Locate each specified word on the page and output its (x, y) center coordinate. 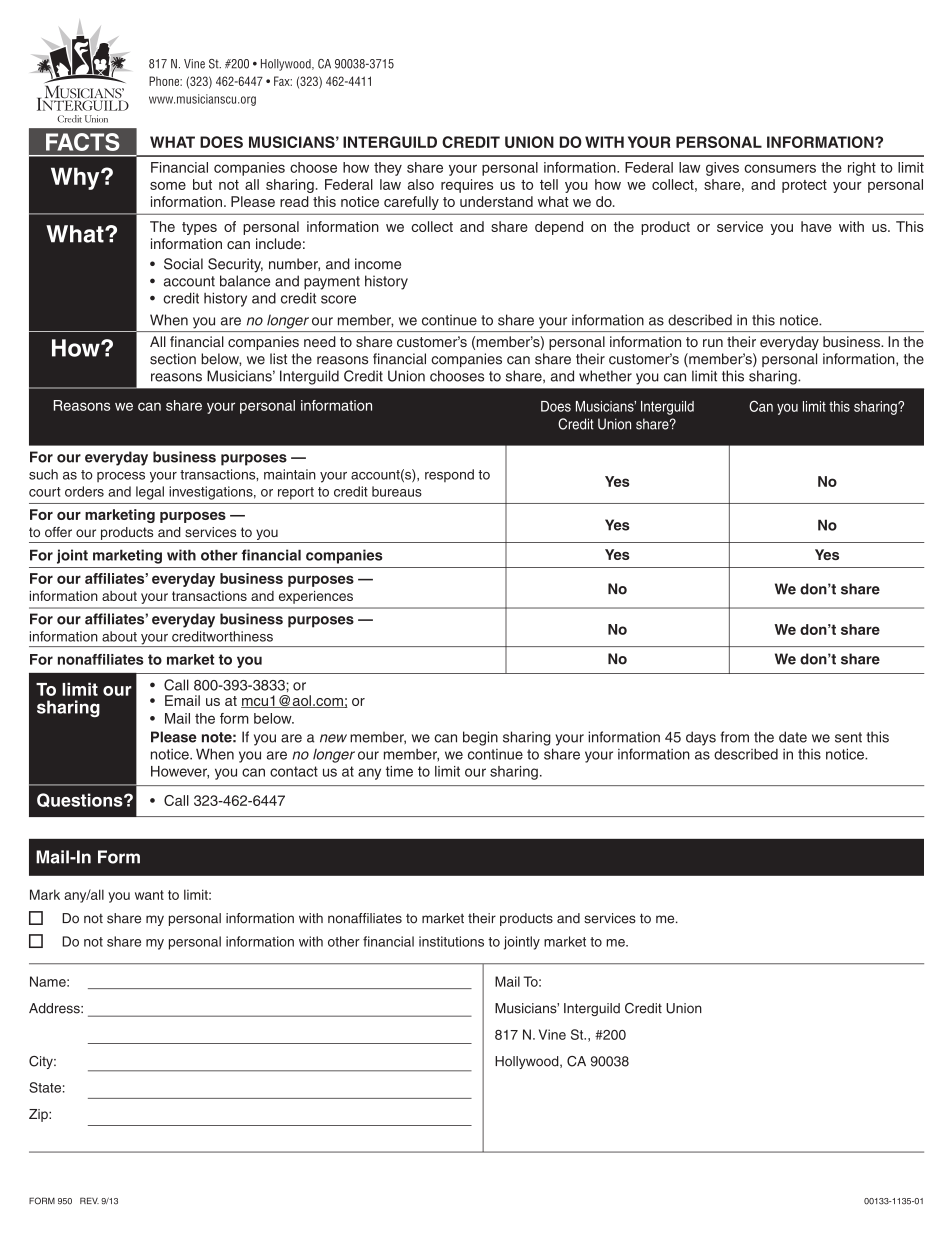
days (701, 738)
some (168, 186)
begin (480, 738)
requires (467, 186)
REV (89, 1200)
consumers (780, 168)
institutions (451, 941)
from (734, 737)
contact (294, 771)
